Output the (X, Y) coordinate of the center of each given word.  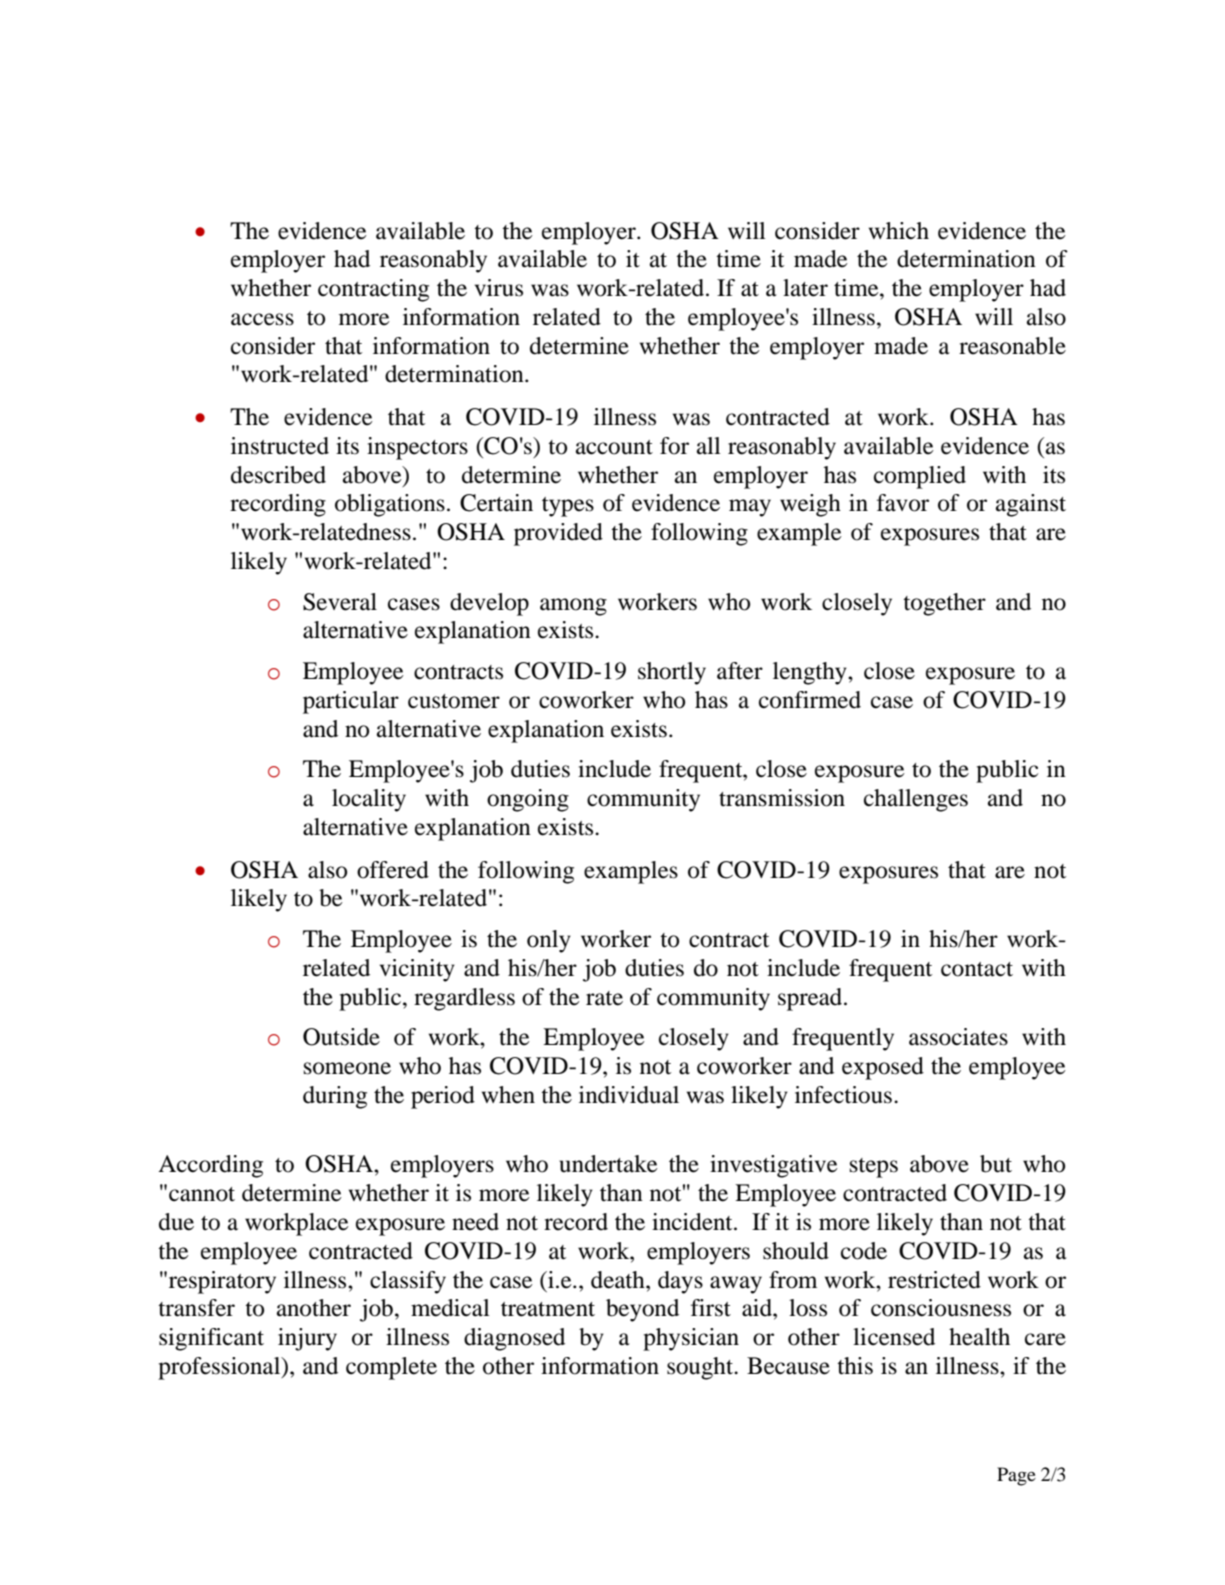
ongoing (528, 800)
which (899, 231)
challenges (916, 800)
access (262, 319)
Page (1016, 1476)
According (210, 1166)
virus (499, 288)
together (944, 604)
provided (558, 534)
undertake (608, 1164)
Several (340, 602)
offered (393, 870)
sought (701, 1368)
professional (220, 1368)
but (996, 1164)
